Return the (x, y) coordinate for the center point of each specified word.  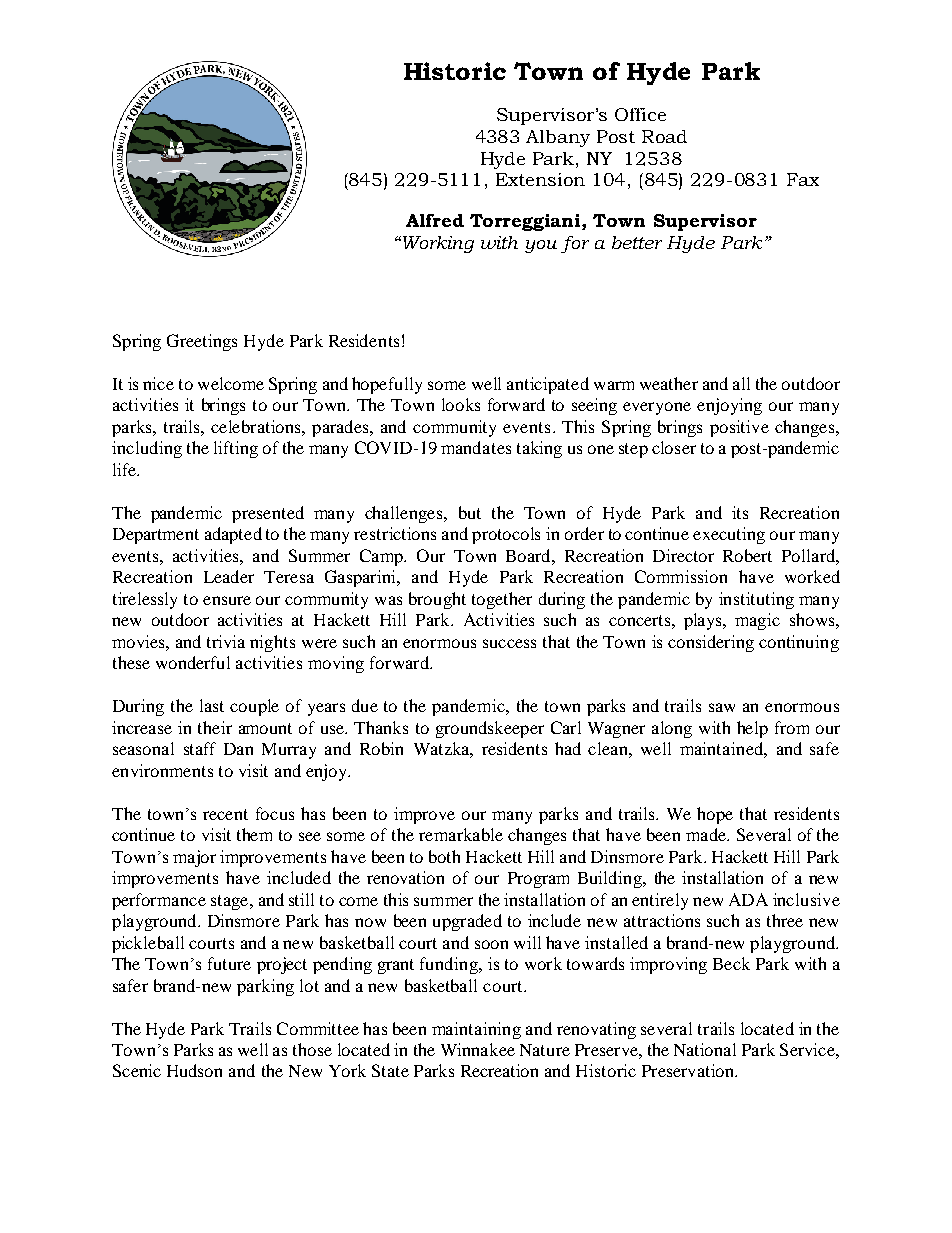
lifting (236, 449)
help (752, 729)
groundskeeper (490, 729)
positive (739, 428)
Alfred (435, 220)
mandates (476, 447)
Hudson (194, 1070)
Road (664, 136)
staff (200, 748)
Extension (540, 179)
